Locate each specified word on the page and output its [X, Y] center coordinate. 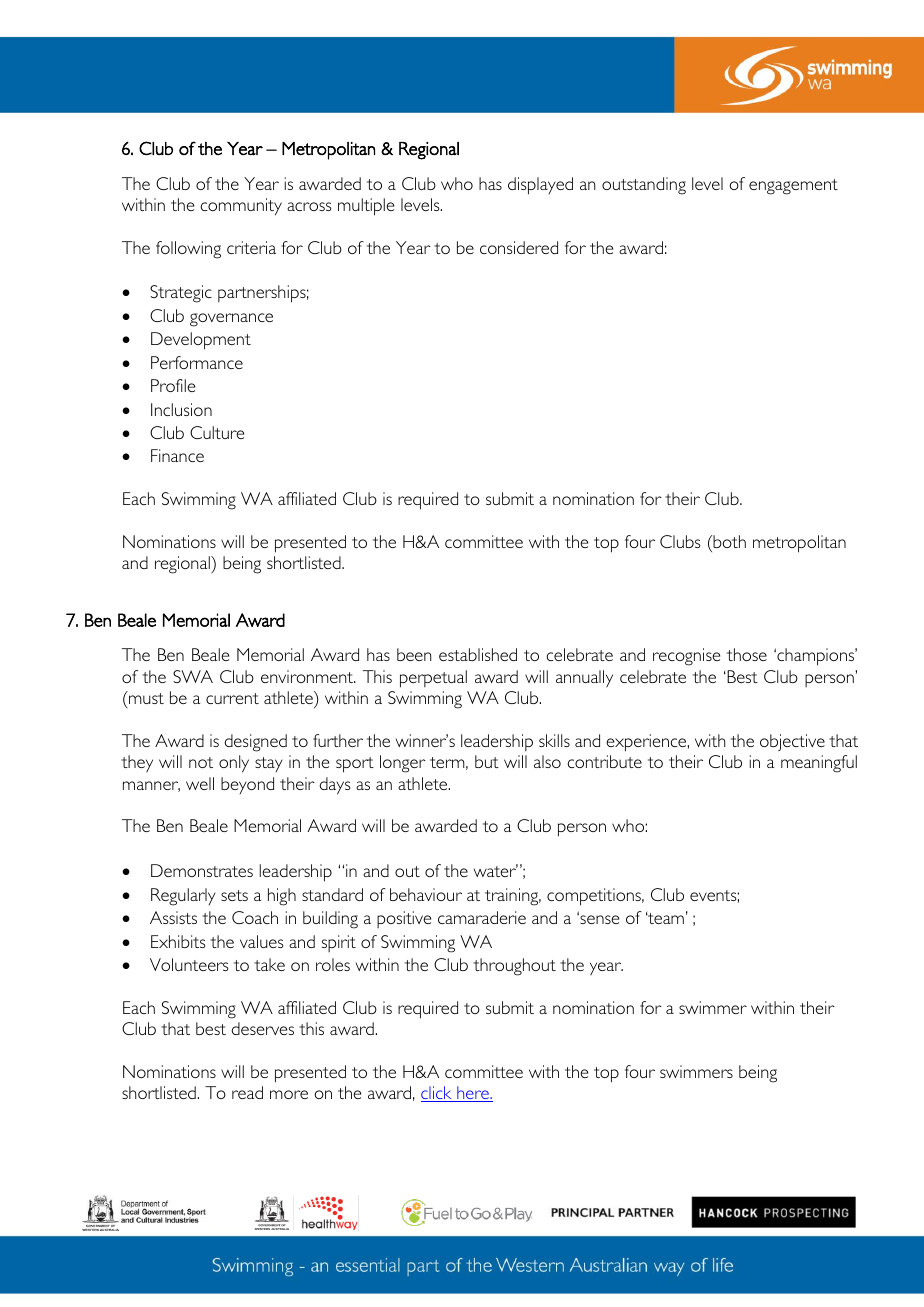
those [747, 654]
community [241, 207]
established [478, 654]
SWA [193, 676]
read [247, 1092]
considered [519, 247]
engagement [793, 187]
